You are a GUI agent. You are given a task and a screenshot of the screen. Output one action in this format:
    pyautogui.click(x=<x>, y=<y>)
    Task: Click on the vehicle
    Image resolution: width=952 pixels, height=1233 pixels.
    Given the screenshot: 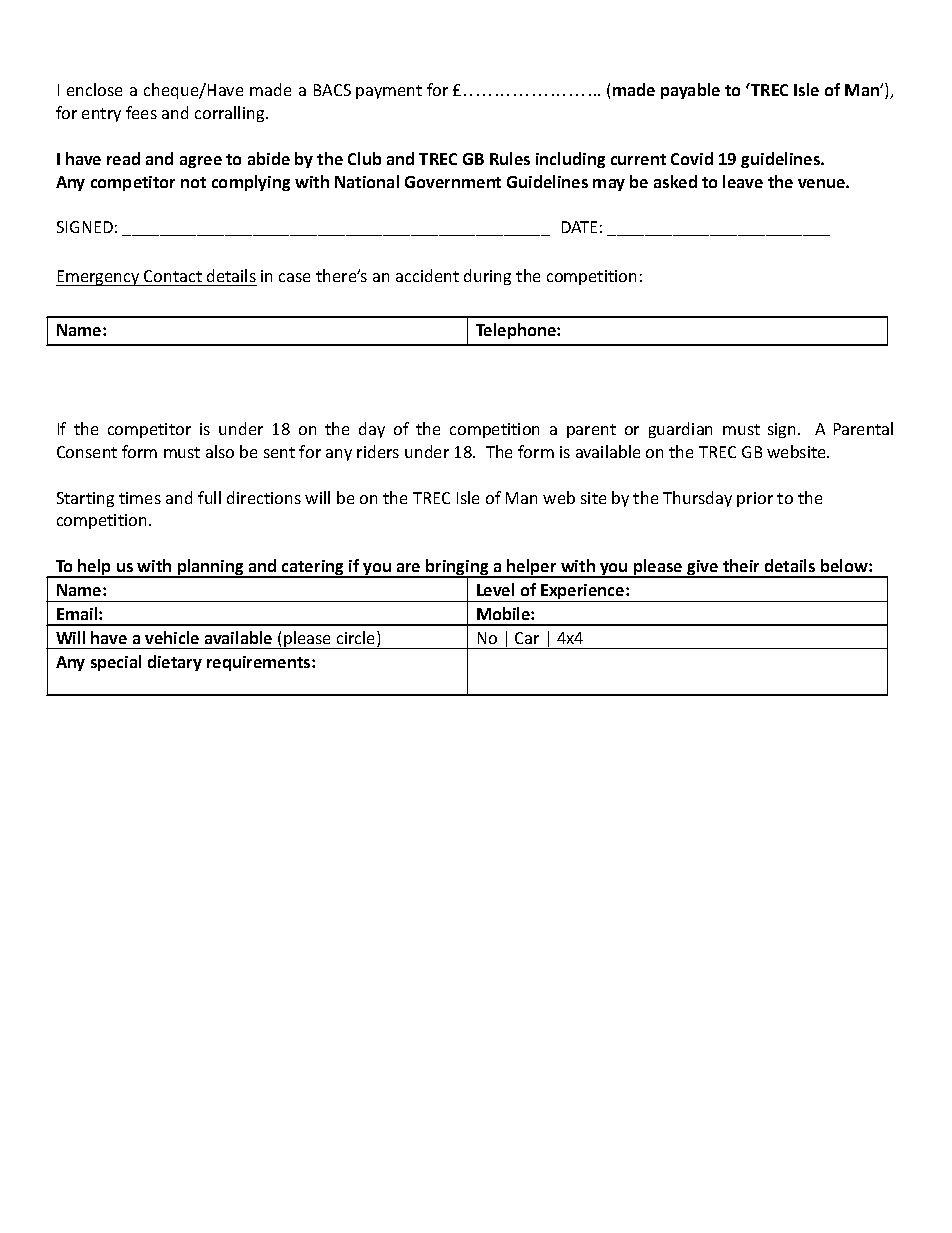 What is the action you would take?
    pyautogui.click(x=172, y=637)
